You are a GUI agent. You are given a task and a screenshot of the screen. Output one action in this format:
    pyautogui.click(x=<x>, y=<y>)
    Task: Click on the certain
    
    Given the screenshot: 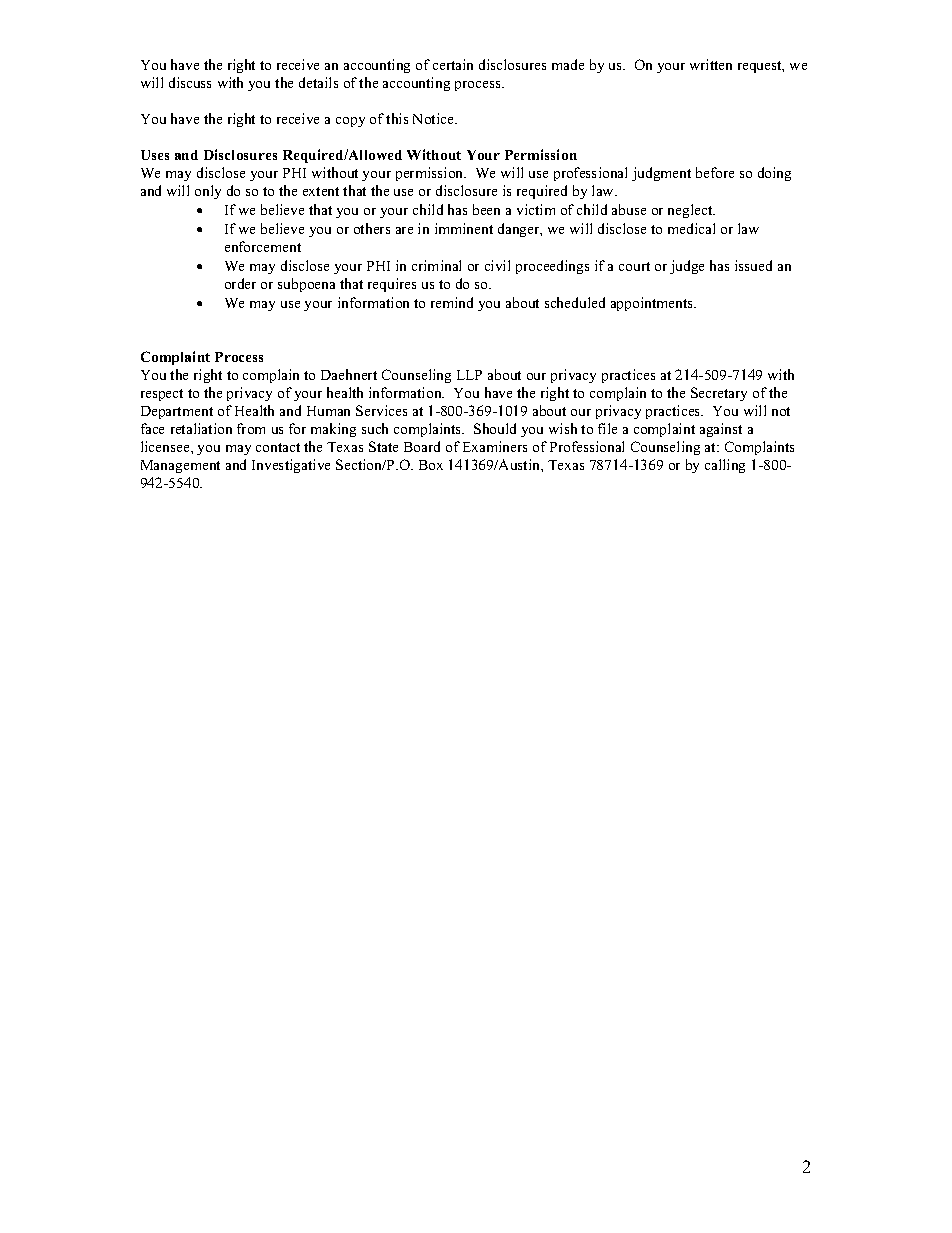 What is the action you would take?
    pyautogui.click(x=453, y=64)
